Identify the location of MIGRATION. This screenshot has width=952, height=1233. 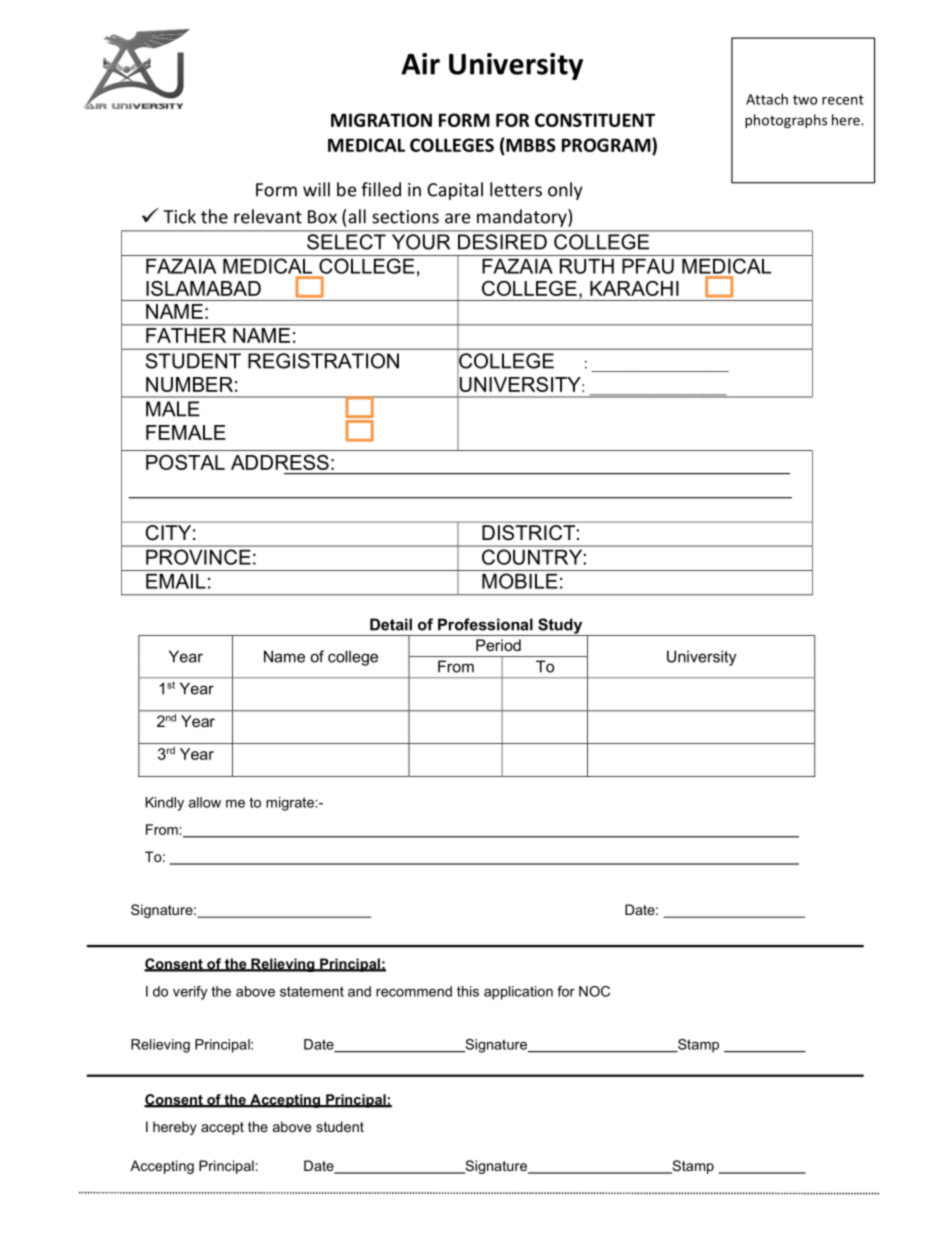
(381, 120).
